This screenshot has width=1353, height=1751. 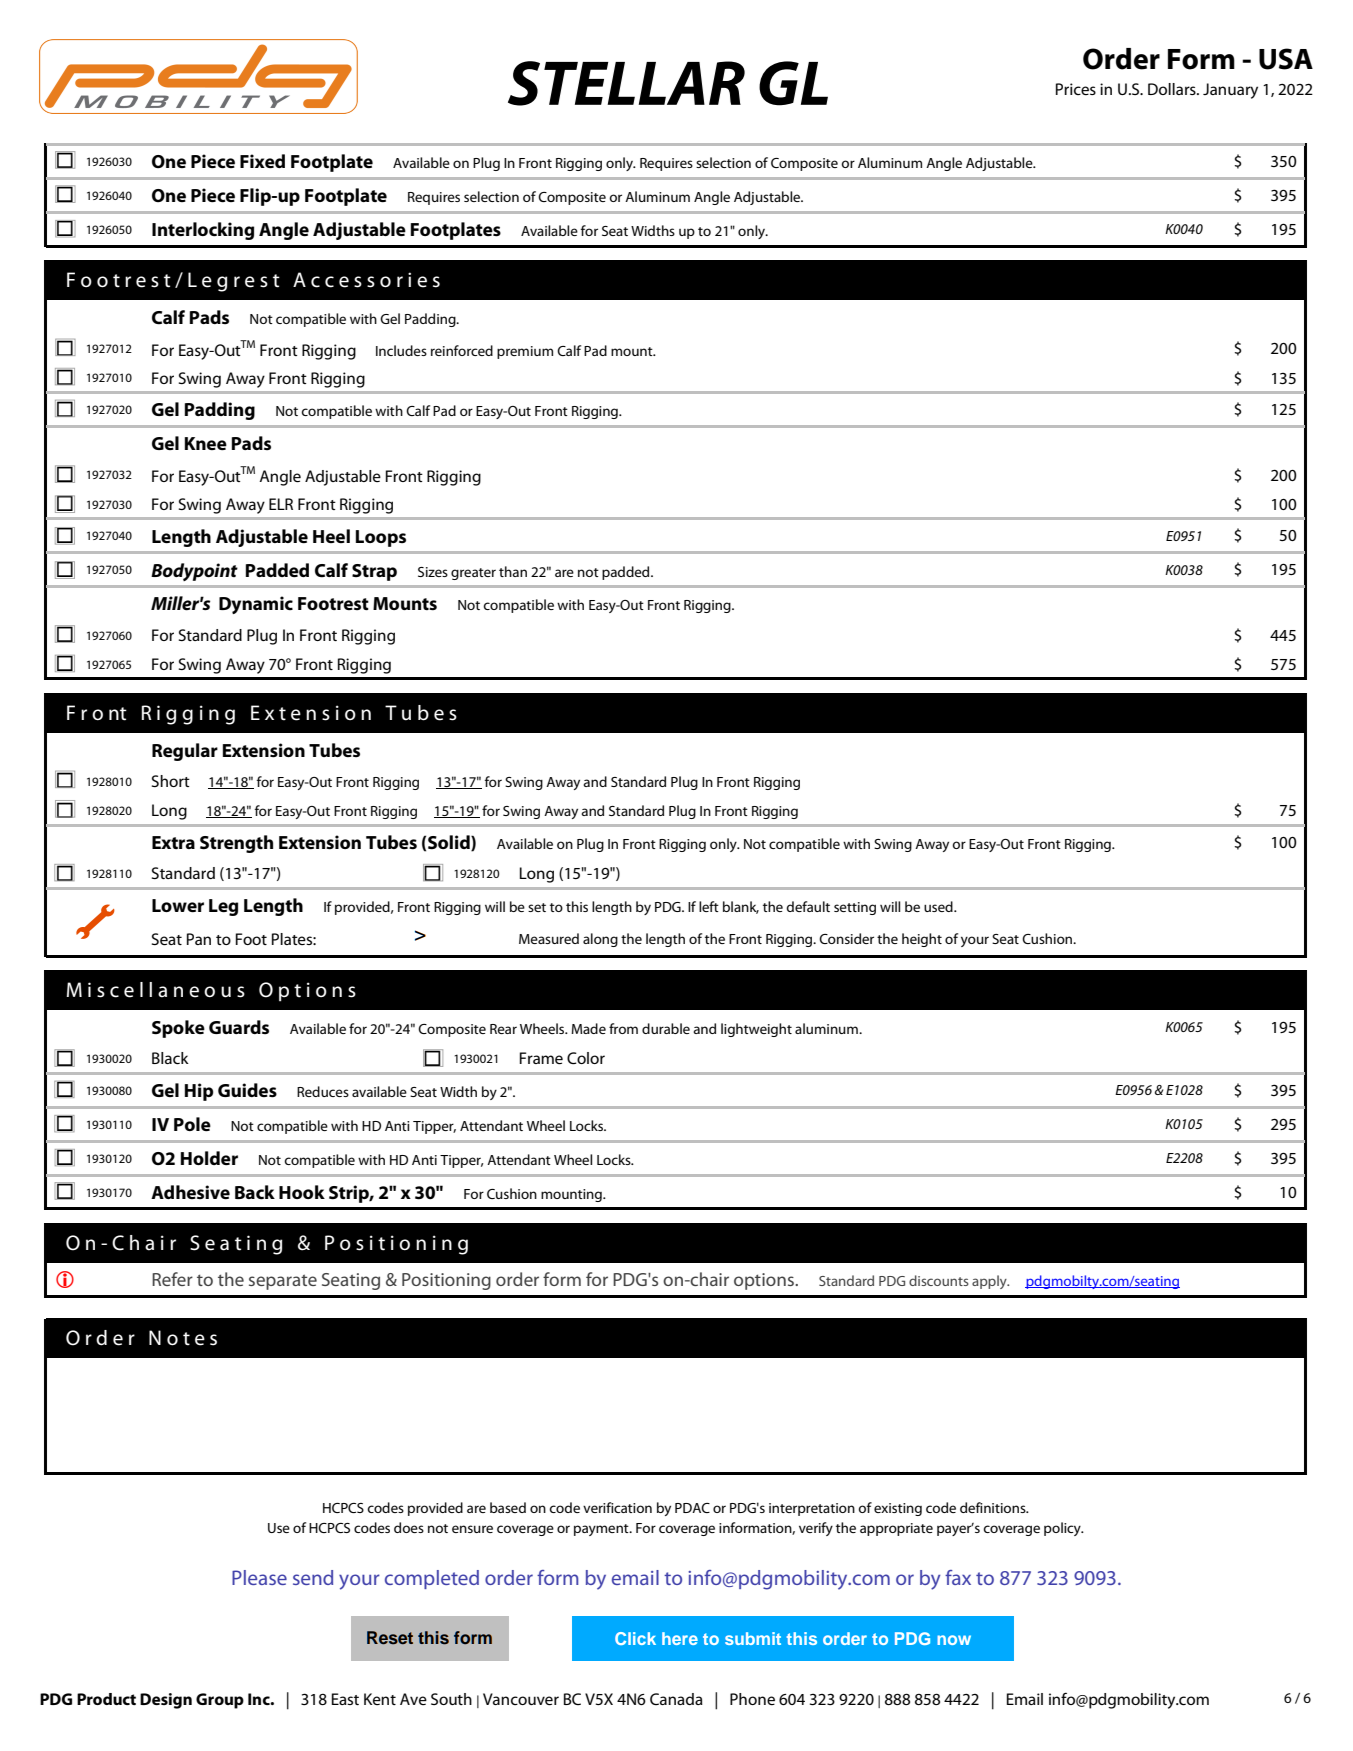 What do you see at coordinates (939, 906) in the screenshot?
I see `used` at bounding box center [939, 906].
